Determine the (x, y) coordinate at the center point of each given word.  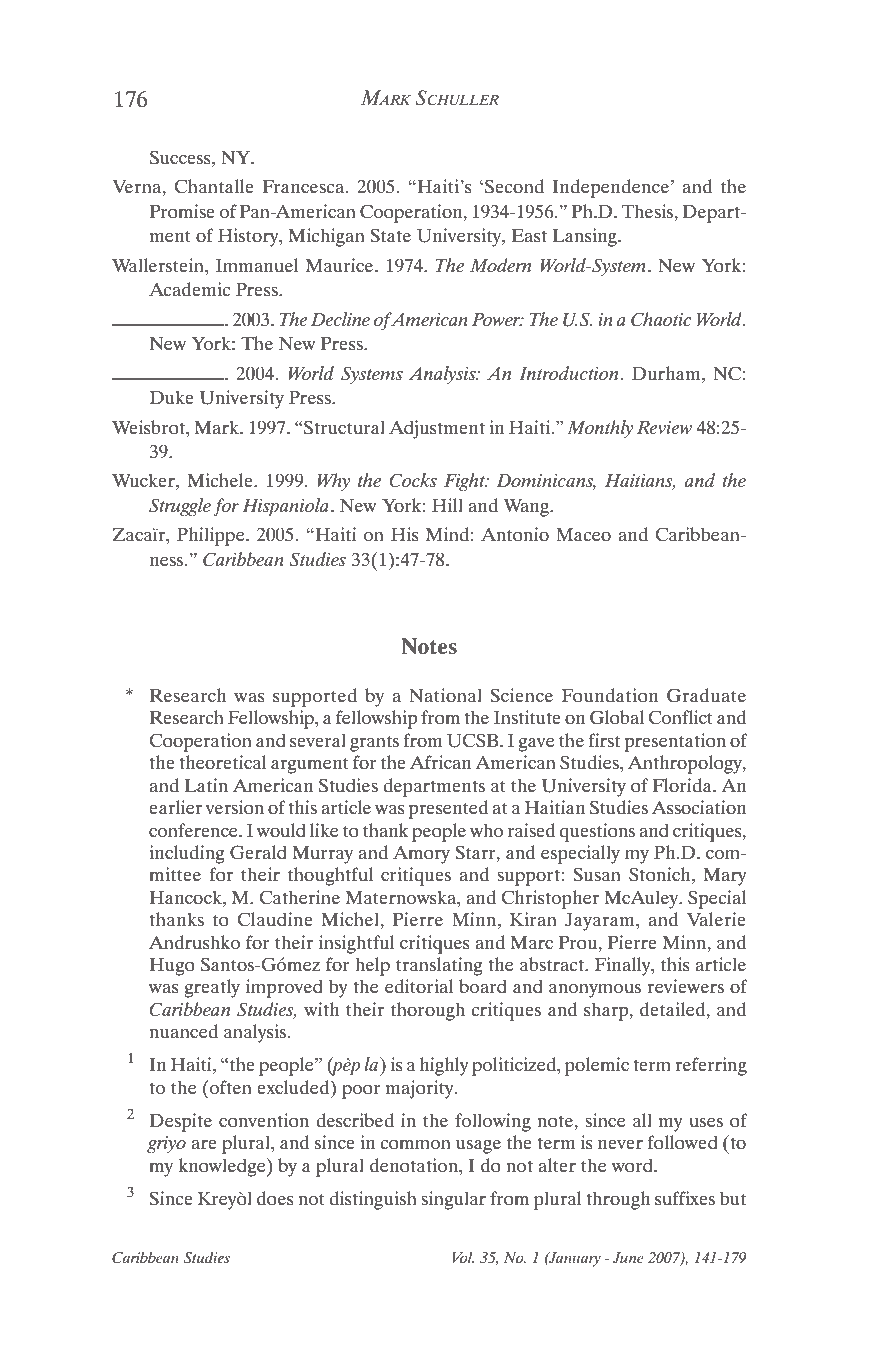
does (275, 1198)
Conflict (680, 717)
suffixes (685, 1198)
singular (453, 1200)
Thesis (649, 211)
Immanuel (257, 265)
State (390, 235)
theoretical (222, 762)
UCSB (474, 740)
